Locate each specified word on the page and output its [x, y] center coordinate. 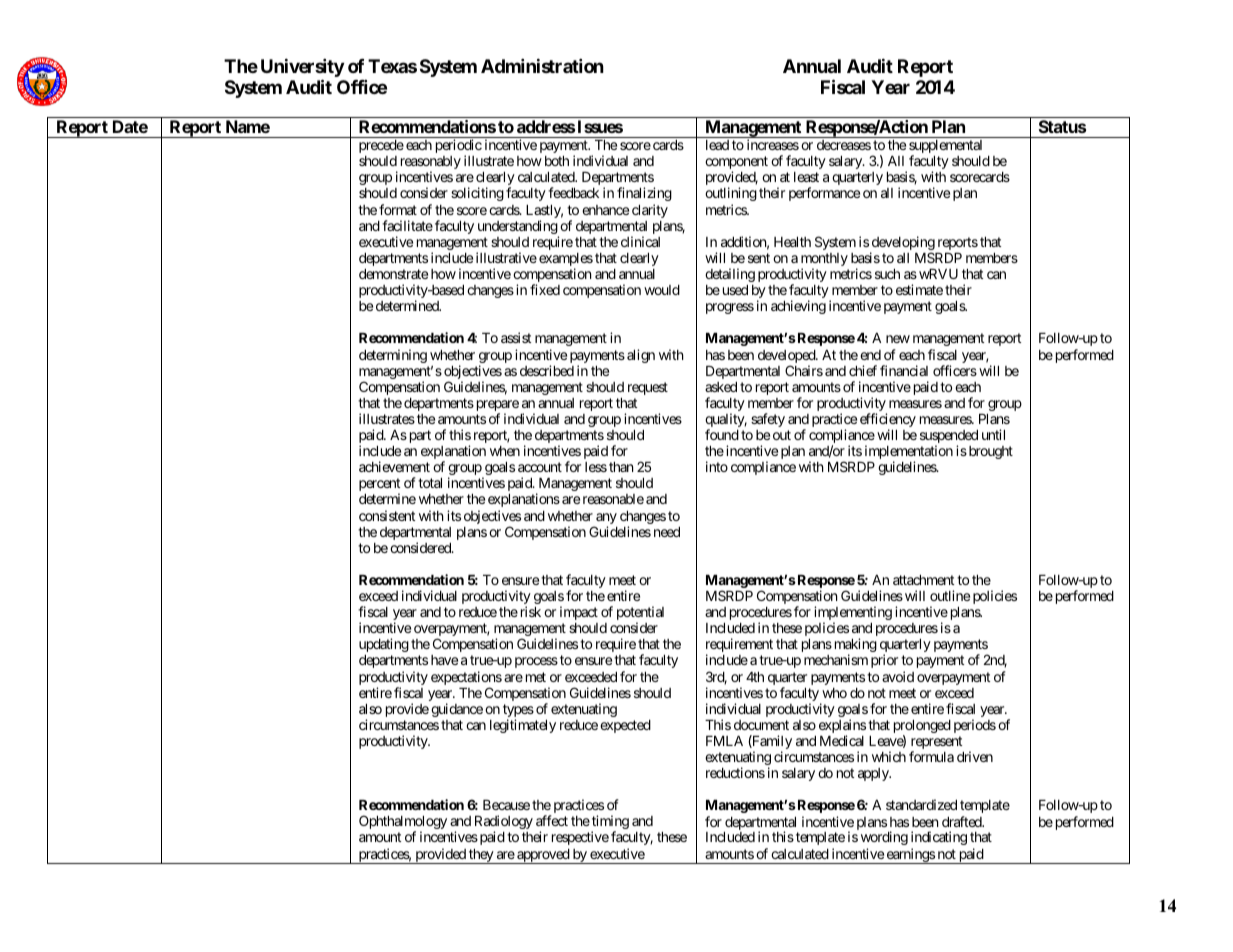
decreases [844, 145]
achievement [394, 466]
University [302, 67]
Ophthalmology [403, 823]
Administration [542, 65]
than [621, 467]
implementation [909, 453]
